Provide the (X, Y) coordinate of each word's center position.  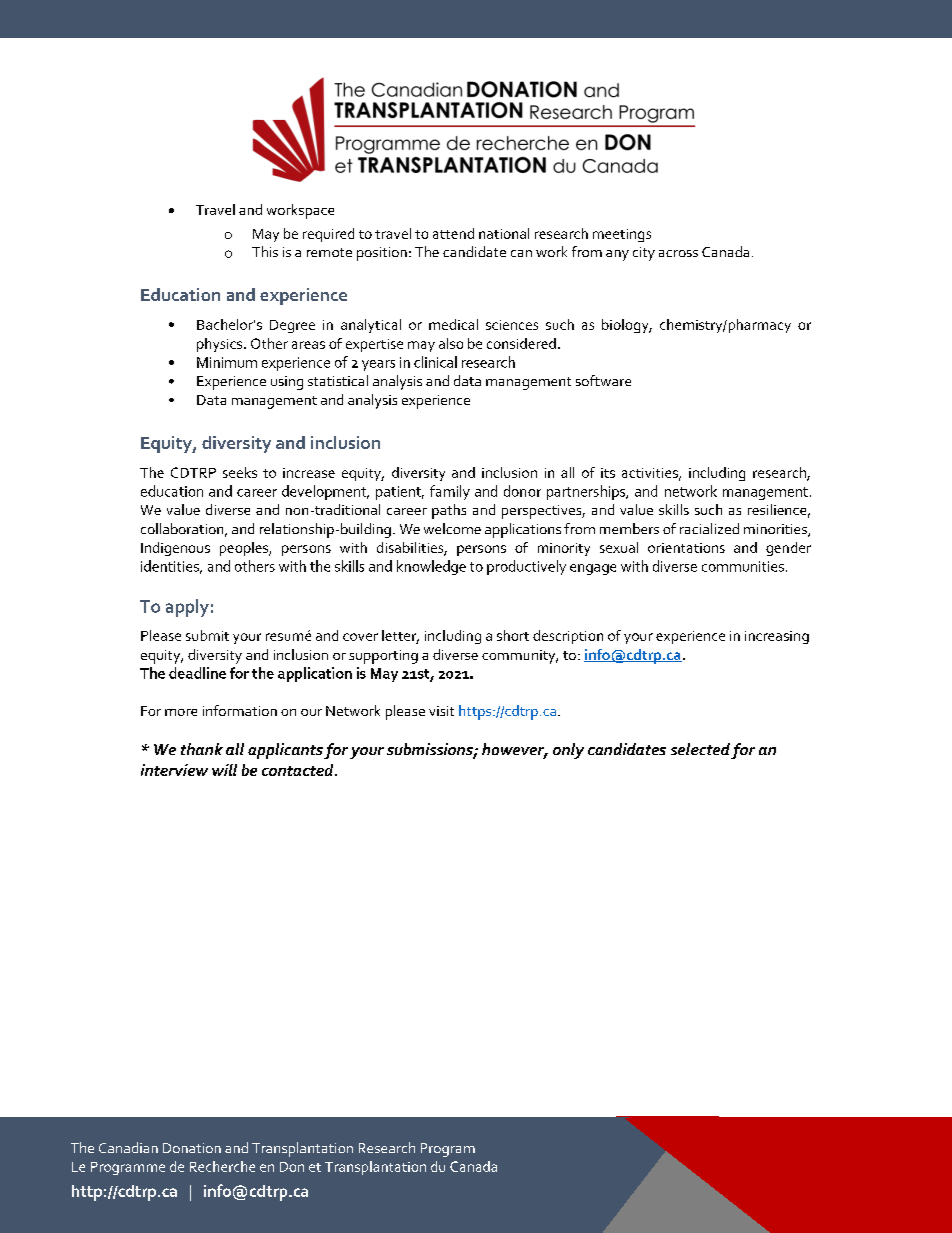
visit (441, 711)
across (678, 253)
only (568, 751)
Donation (192, 1148)
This (265, 251)
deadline (197, 673)
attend (453, 233)
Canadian (128, 1147)
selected (700, 749)
